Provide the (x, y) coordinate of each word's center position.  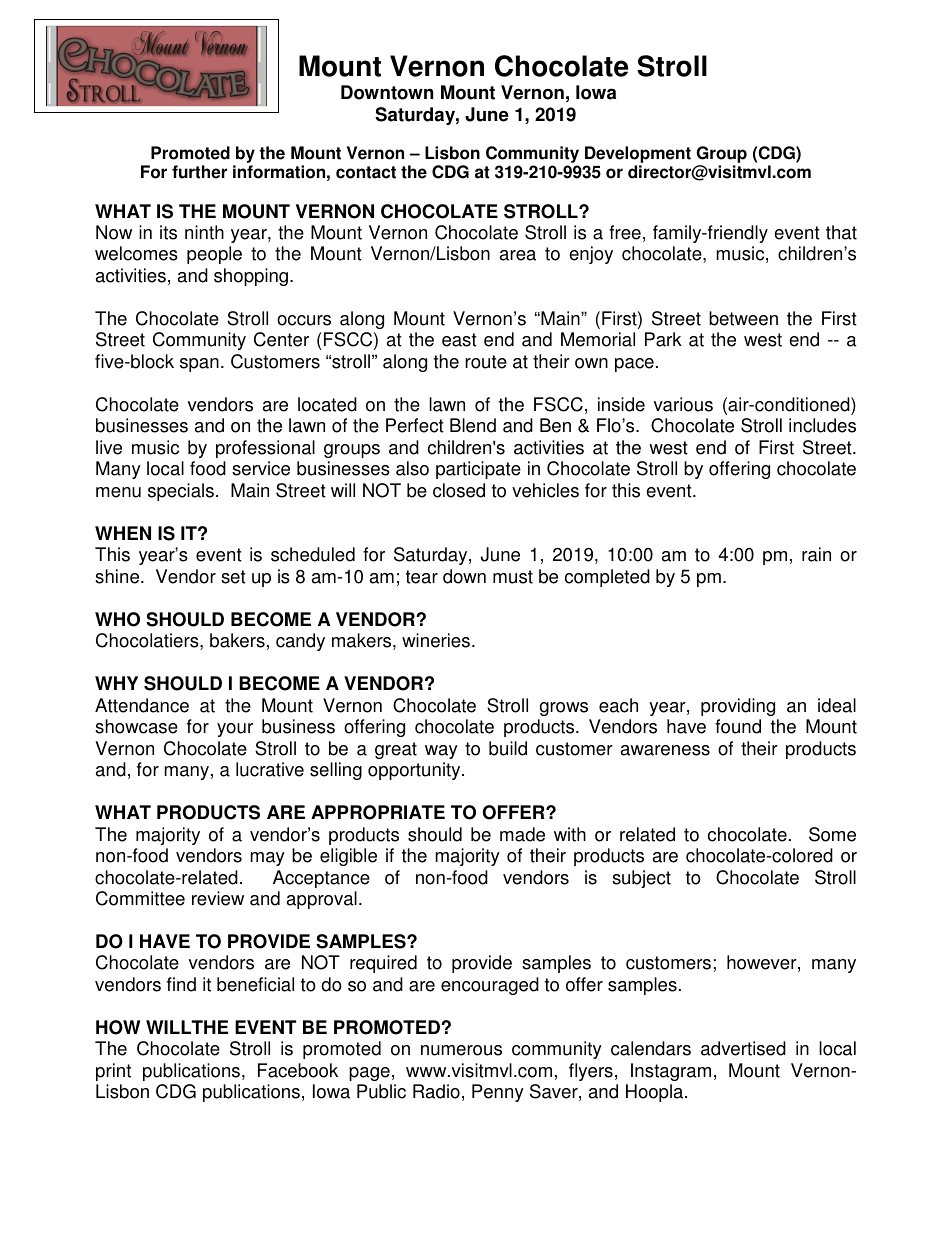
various (683, 404)
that (841, 232)
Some (832, 834)
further (199, 172)
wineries (436, 640)
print (113, 1072)
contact (366, 172)
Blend (473, 425)
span (199, 365)
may (268, 859)
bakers (237, 640)
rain (816, 554)
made (522, 834)
